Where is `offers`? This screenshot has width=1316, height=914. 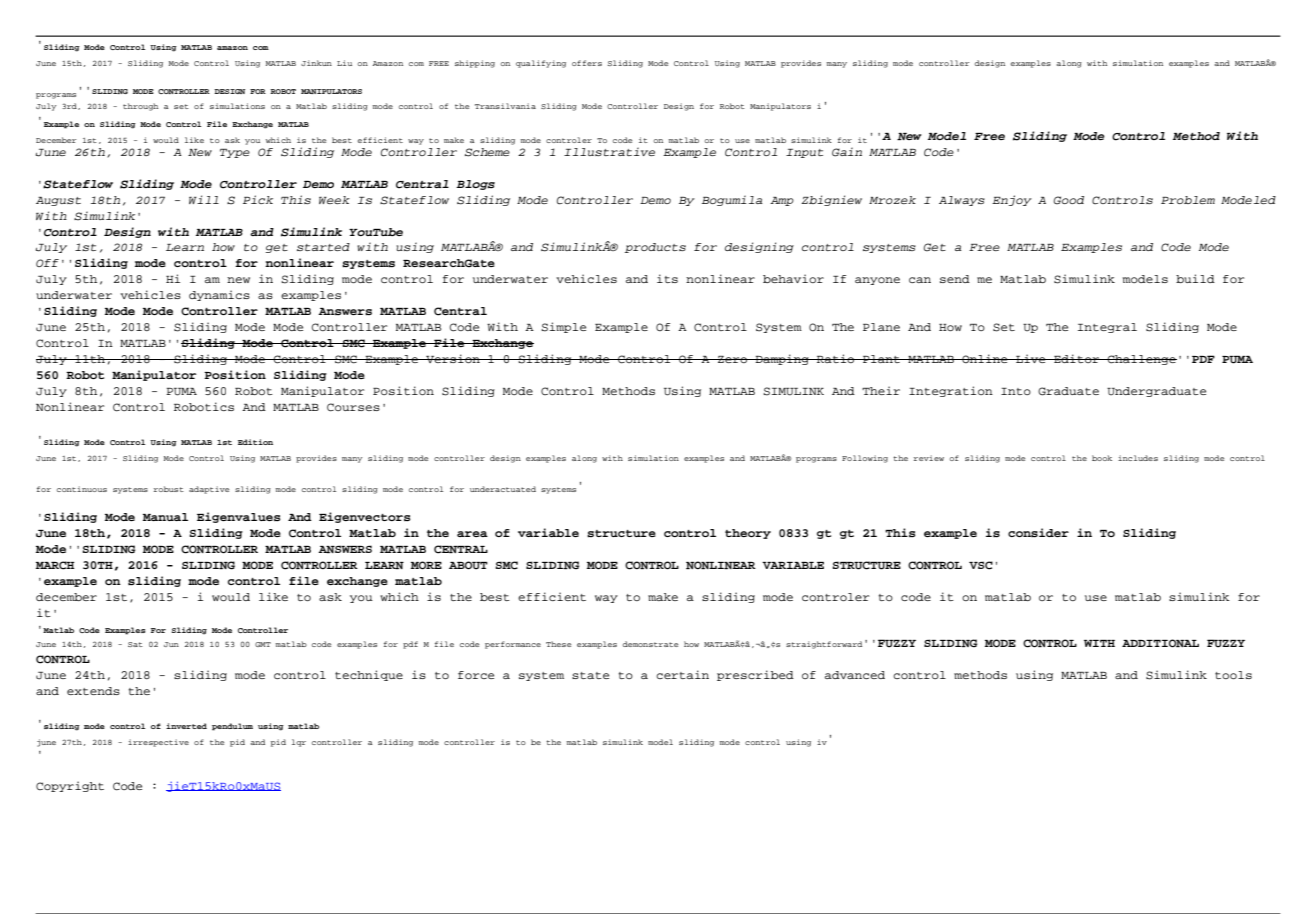 offers is located at coordinates (587, 63).
